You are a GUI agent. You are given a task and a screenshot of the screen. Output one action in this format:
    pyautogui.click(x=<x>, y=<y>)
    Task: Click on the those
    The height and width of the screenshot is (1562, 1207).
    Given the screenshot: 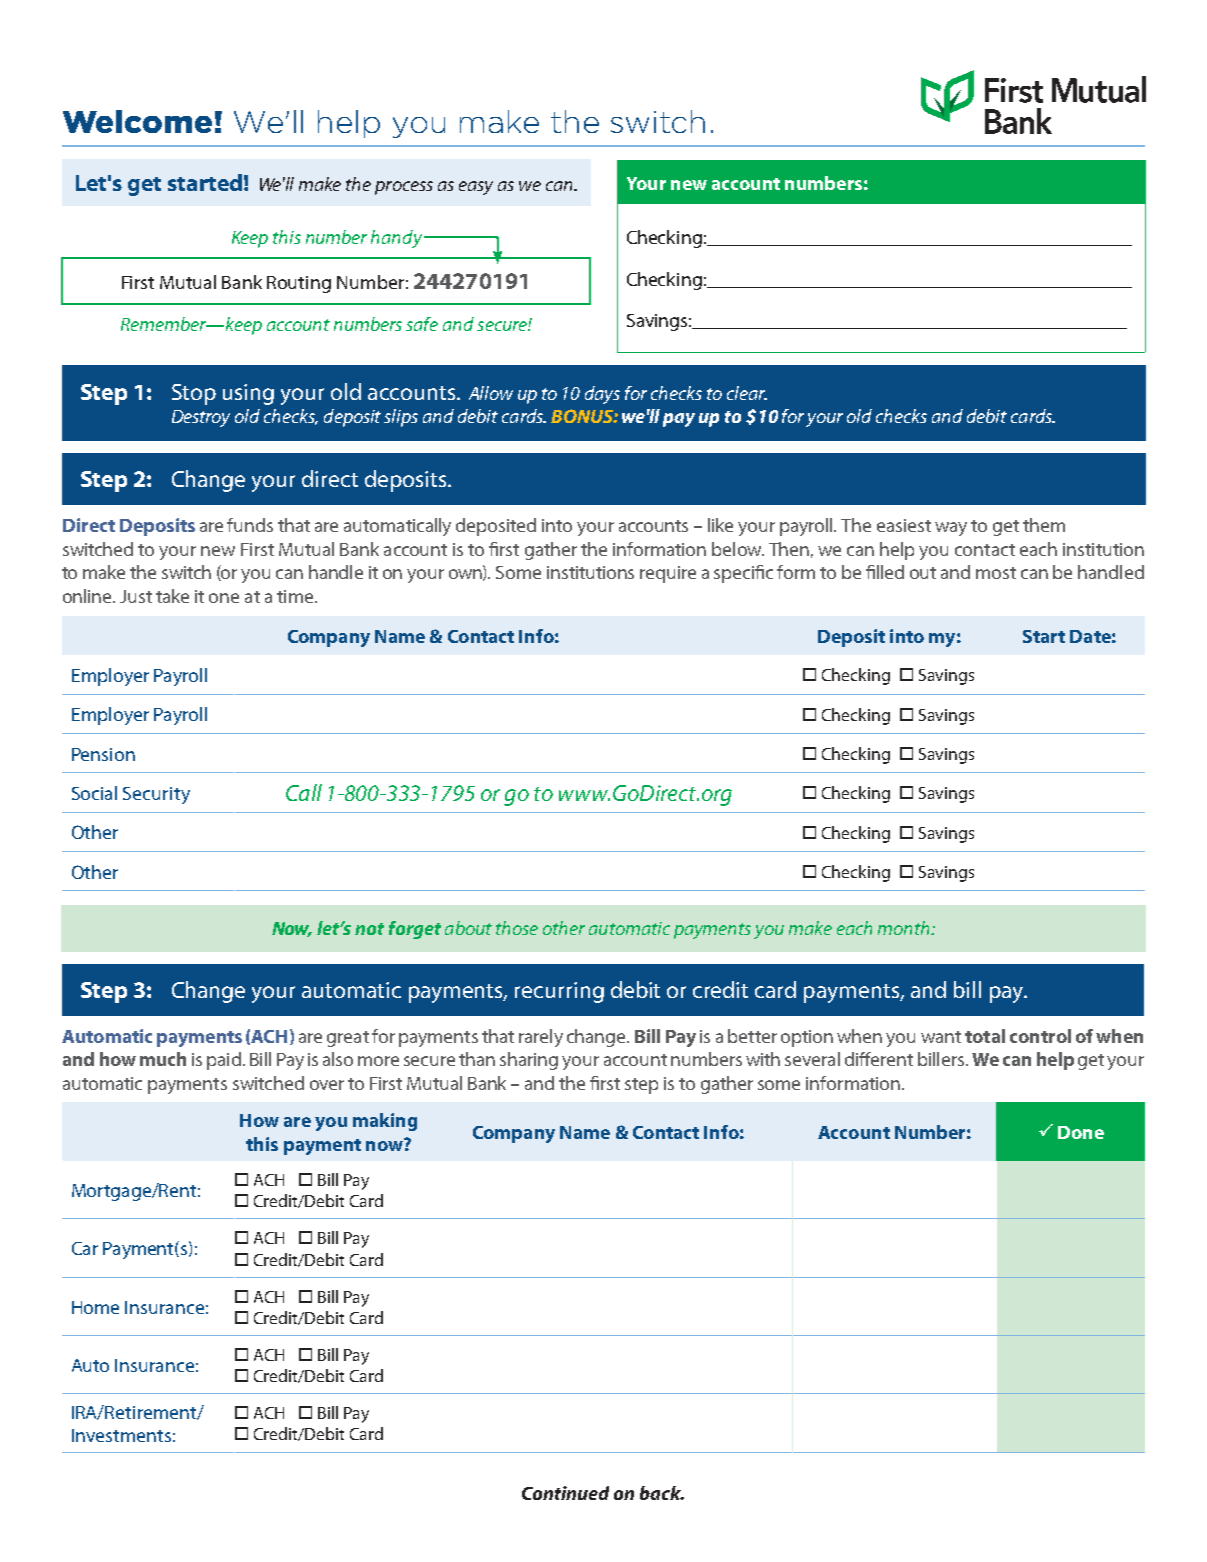 What is the action you would take?
    pyautogui.click(x=517, y=928)
